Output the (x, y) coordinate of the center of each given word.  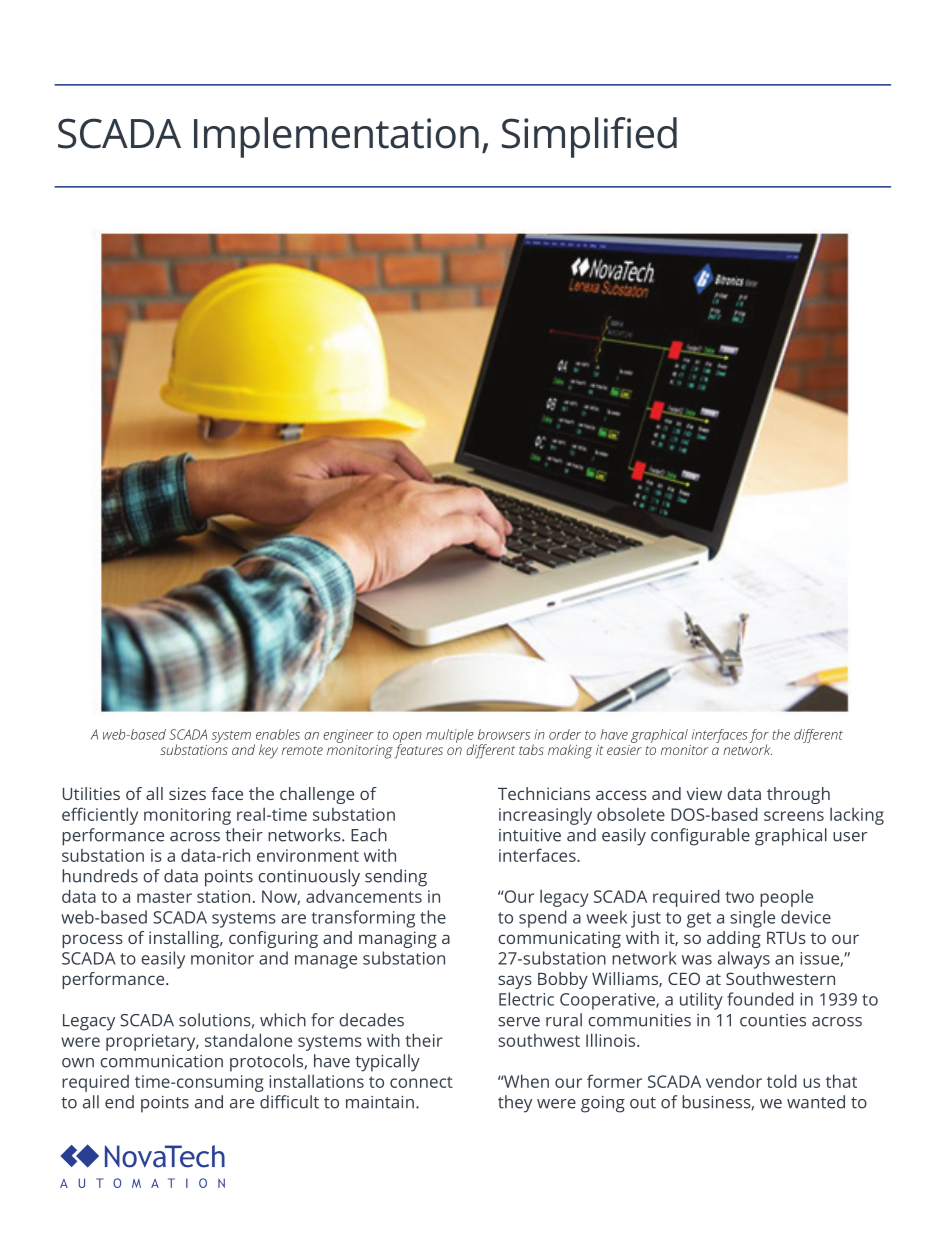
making (570, 751)
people (786, 898)
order (565, 734)
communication (161, 1061)
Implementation (336, 137)
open (407, 738)
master (164, 897)
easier (624, 748)
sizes (187, 793)
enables (278, 734)
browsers (504, 734)
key (268, 751)
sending (396, 878)
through (798, 795)
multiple (450, 737)
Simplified (589, 137)
